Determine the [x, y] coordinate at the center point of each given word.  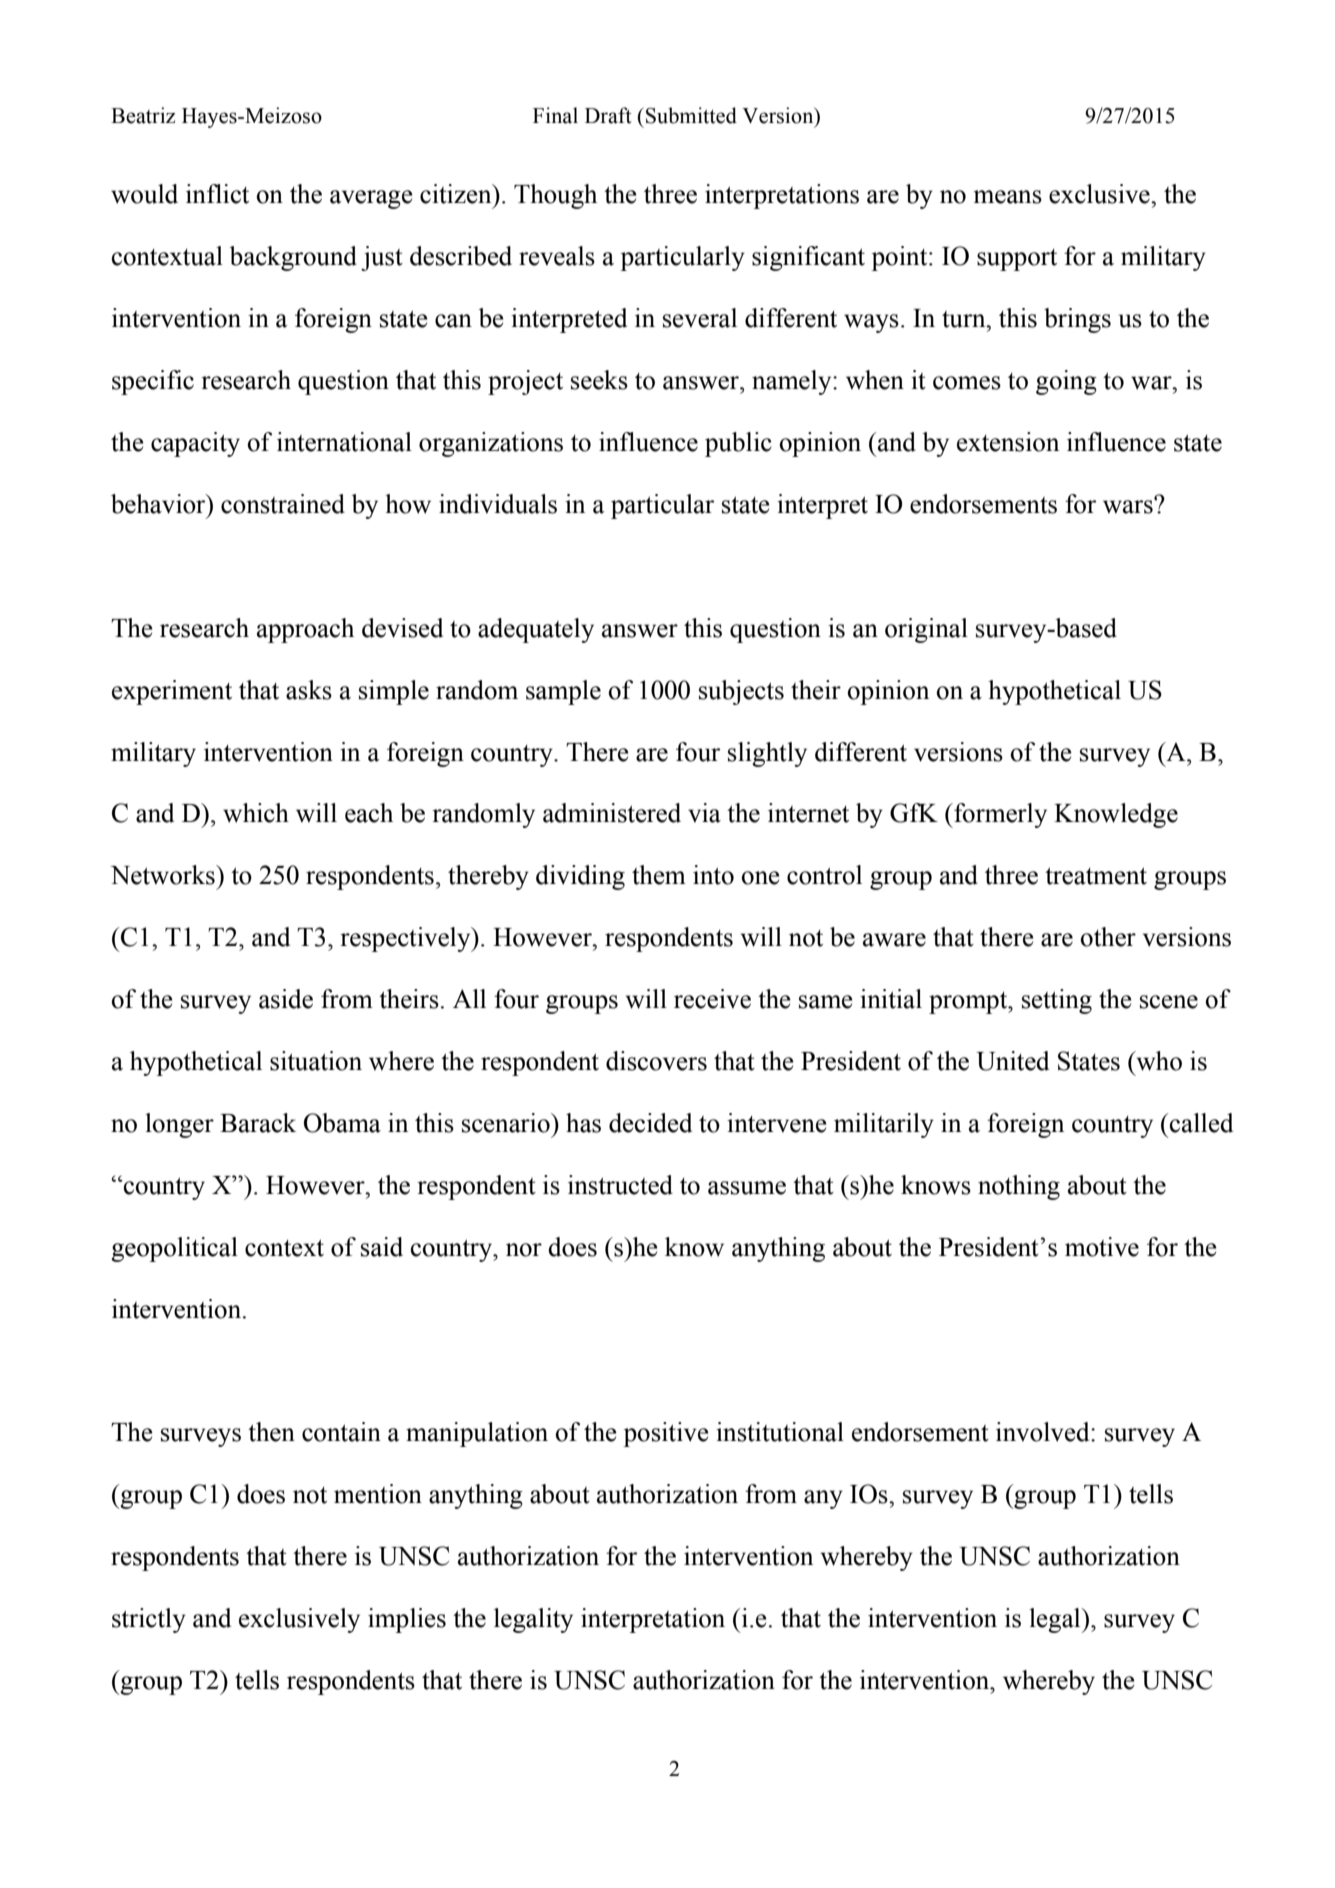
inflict [217, 194]
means [1007, 197]
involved [1044, 1432]
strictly [149, 1620]
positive [666, 1434]
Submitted [691, 115]
